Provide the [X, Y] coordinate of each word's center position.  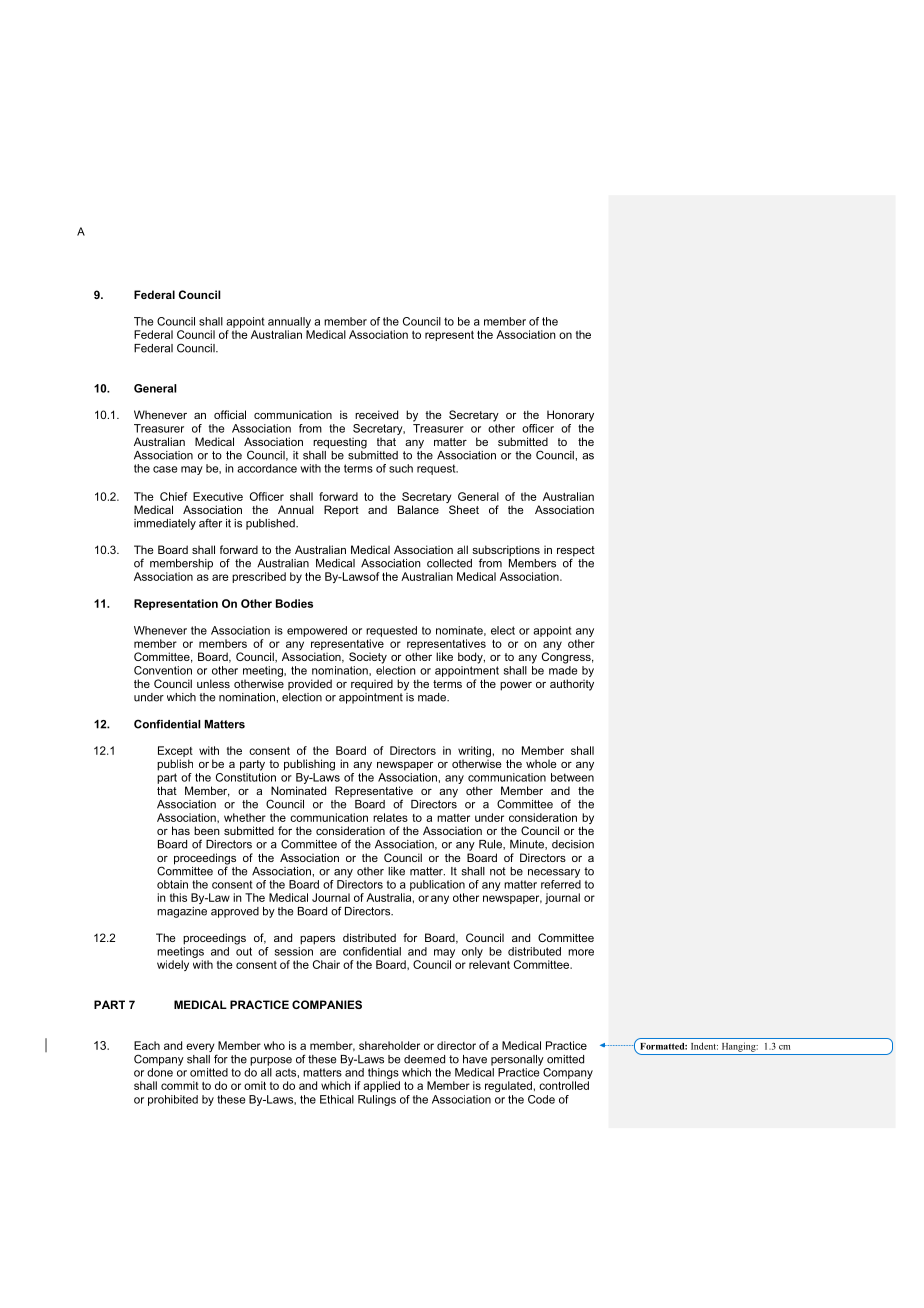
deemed [424, 1059]
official [230, 414]
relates [390, 817]
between [572, 777]
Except [175, 753]
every [201, 1049]
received [376, 414]
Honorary [570, 416]
